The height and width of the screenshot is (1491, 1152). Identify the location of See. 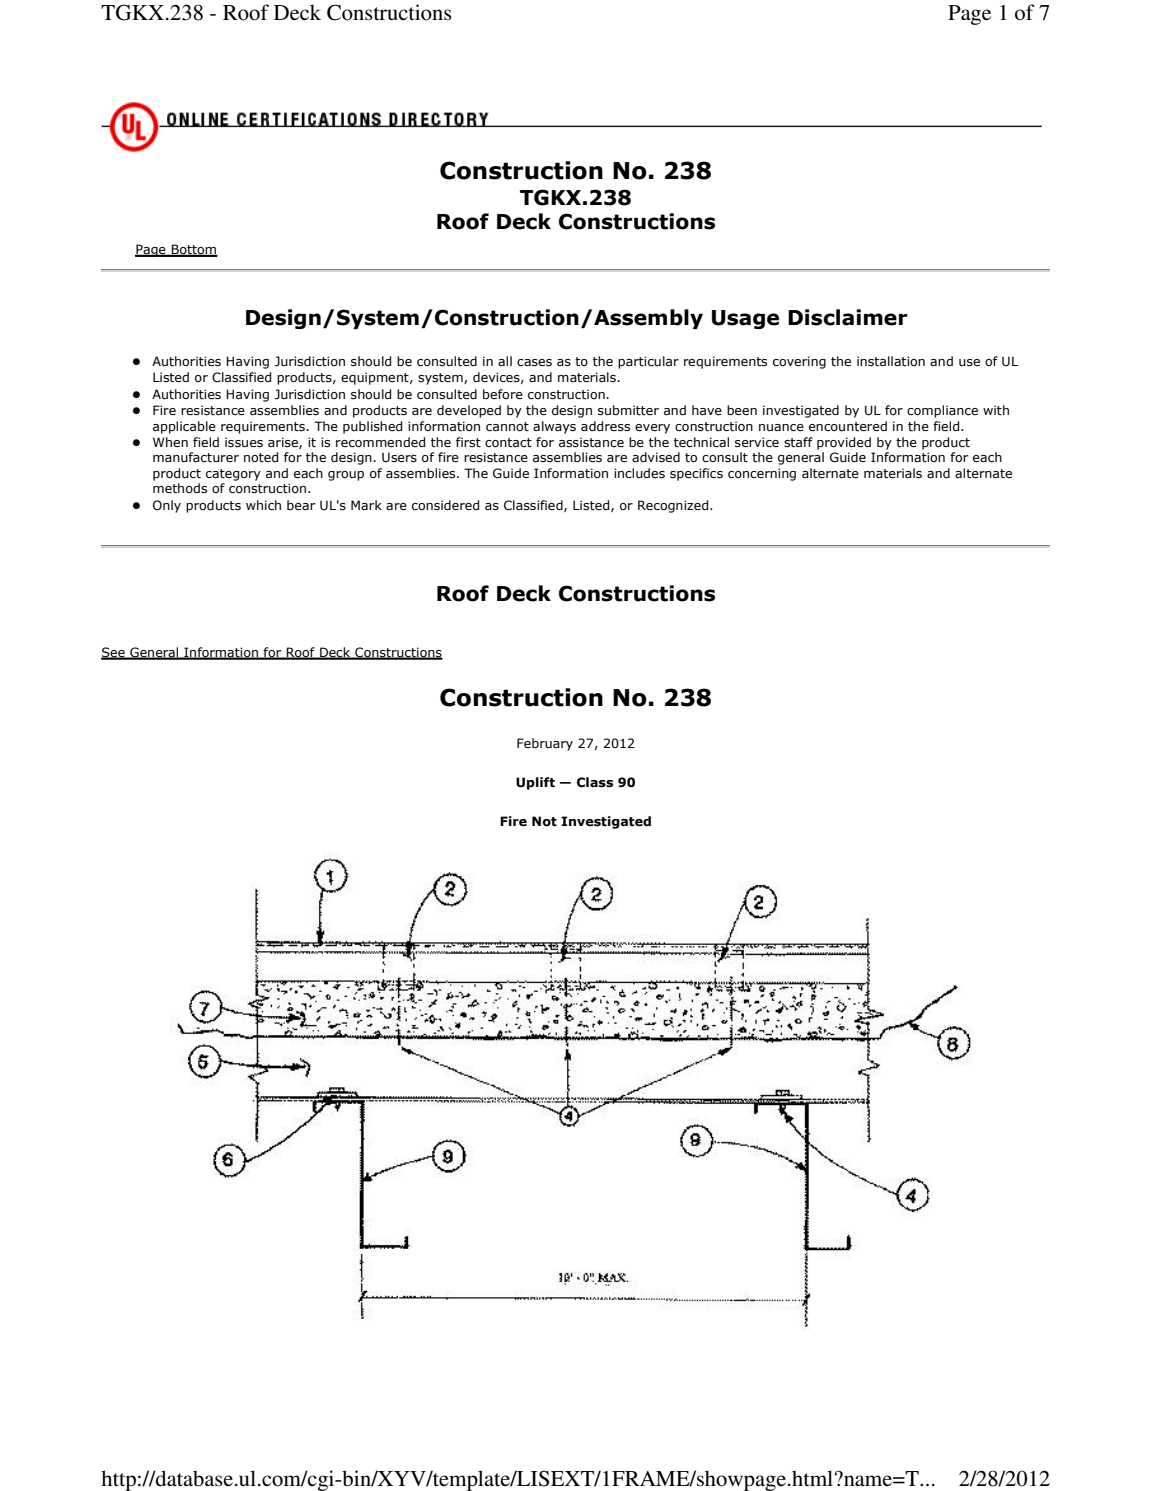
(114, 653).
